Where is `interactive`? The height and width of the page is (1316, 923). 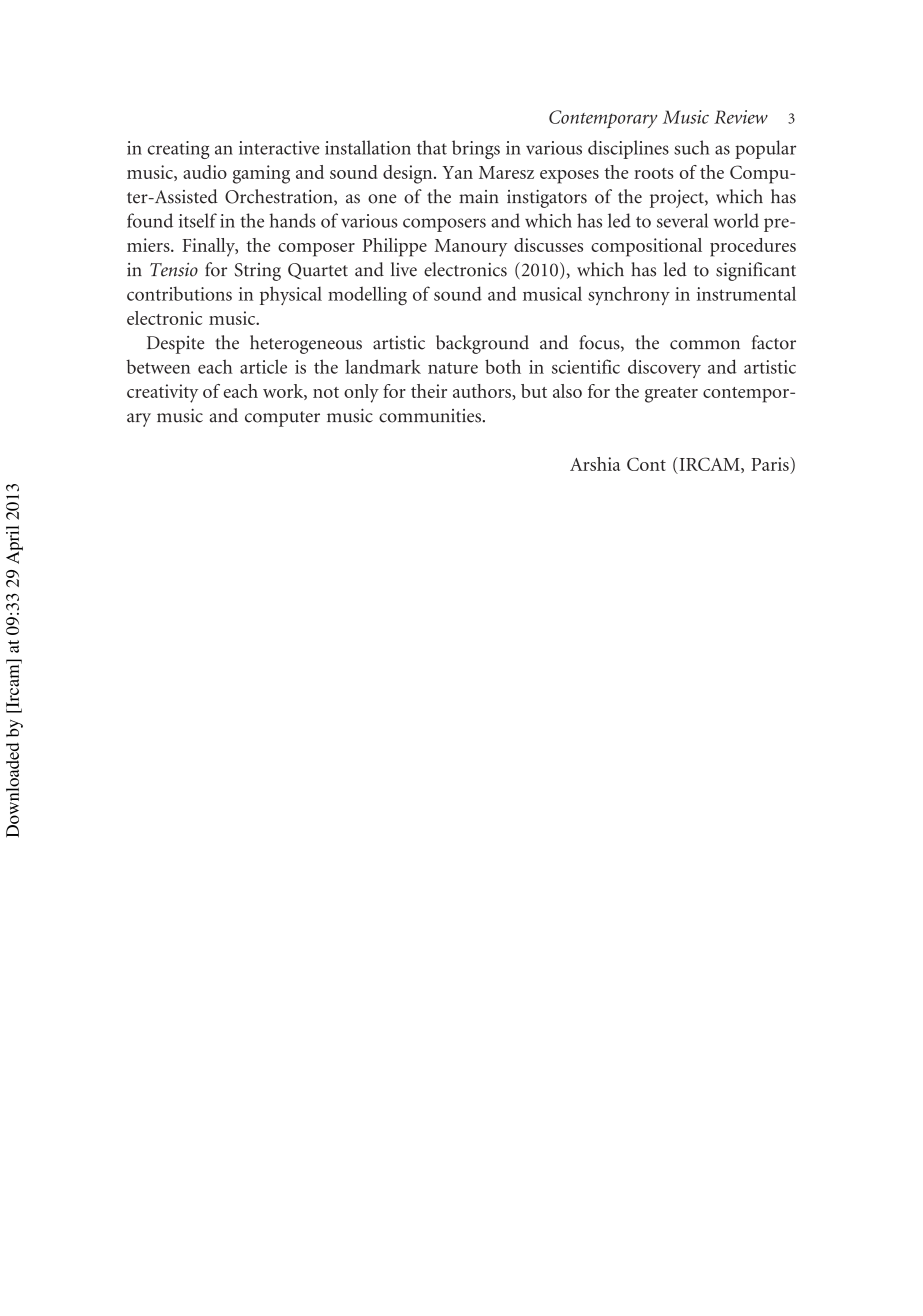 interactive is located at coordinates (279, 148).
